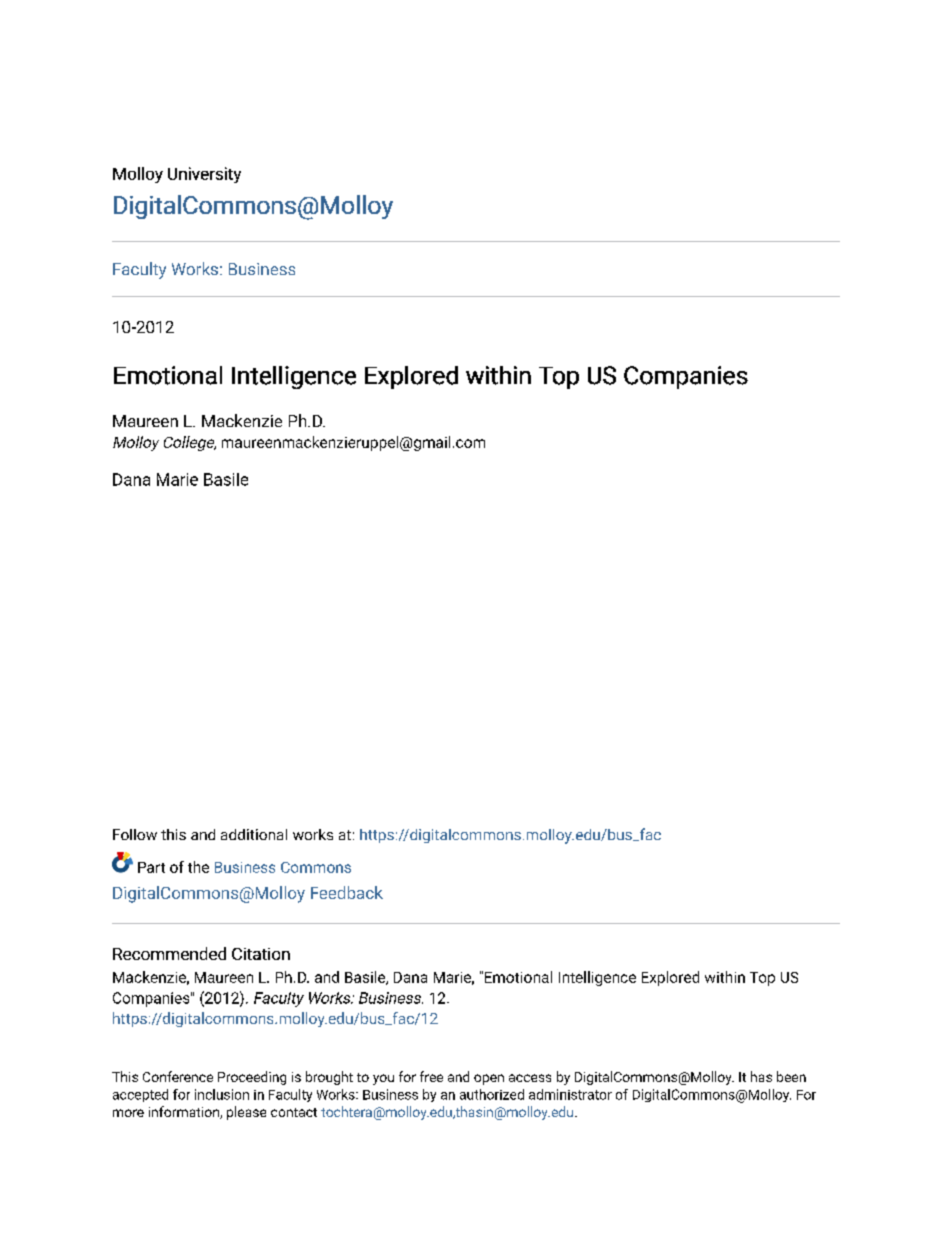  What do you see at coordinates (169, 953) in the image?
I see `Recommended` at bounding box center [169, 953].
